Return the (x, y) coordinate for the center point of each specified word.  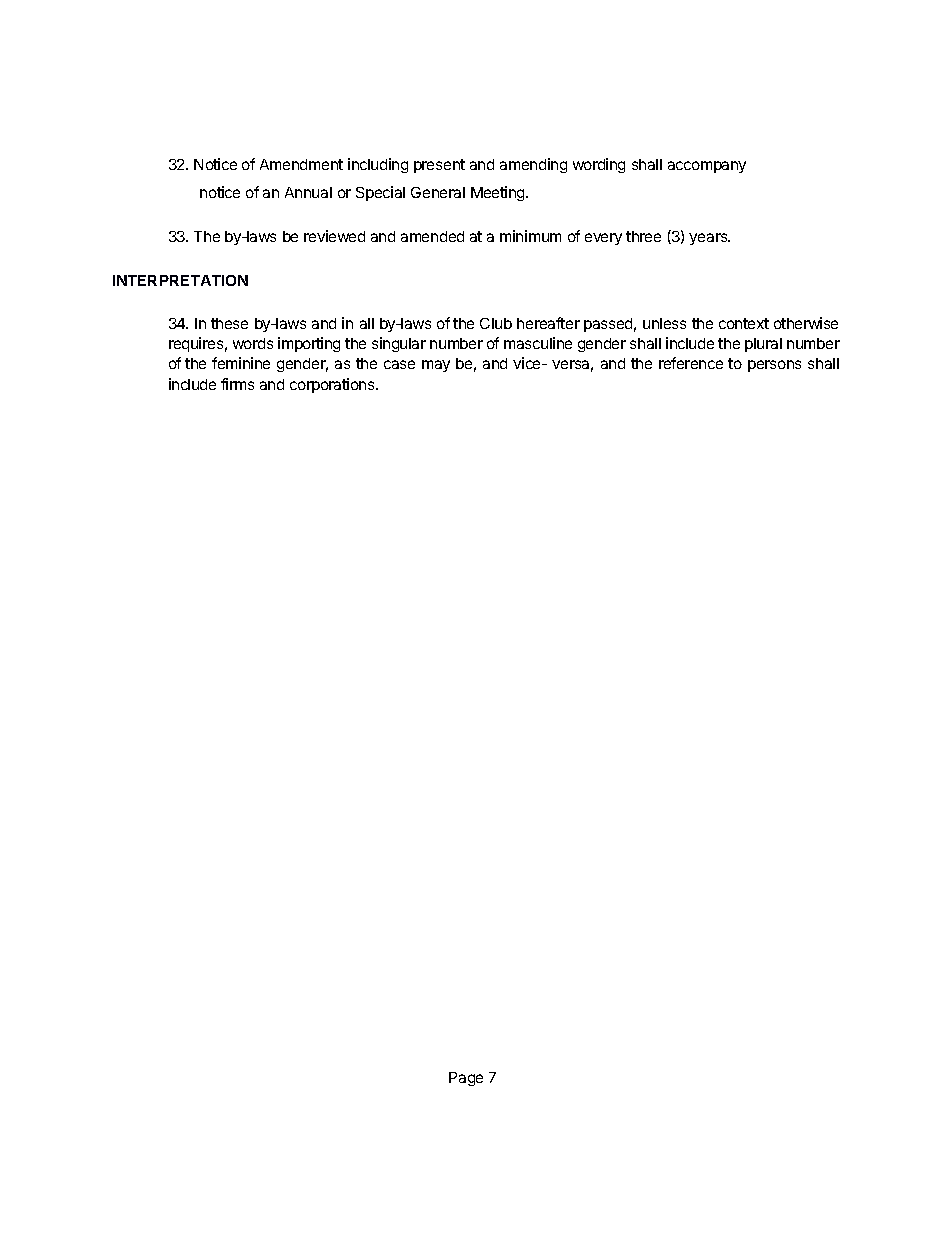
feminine (241, 363)
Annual (308, 192)
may (436, 366)
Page (466, 1079)
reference (691, 363)
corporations (333, 385)
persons (774, 366)
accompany (707, 167)
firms (237, 384)
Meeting (499, 193)
